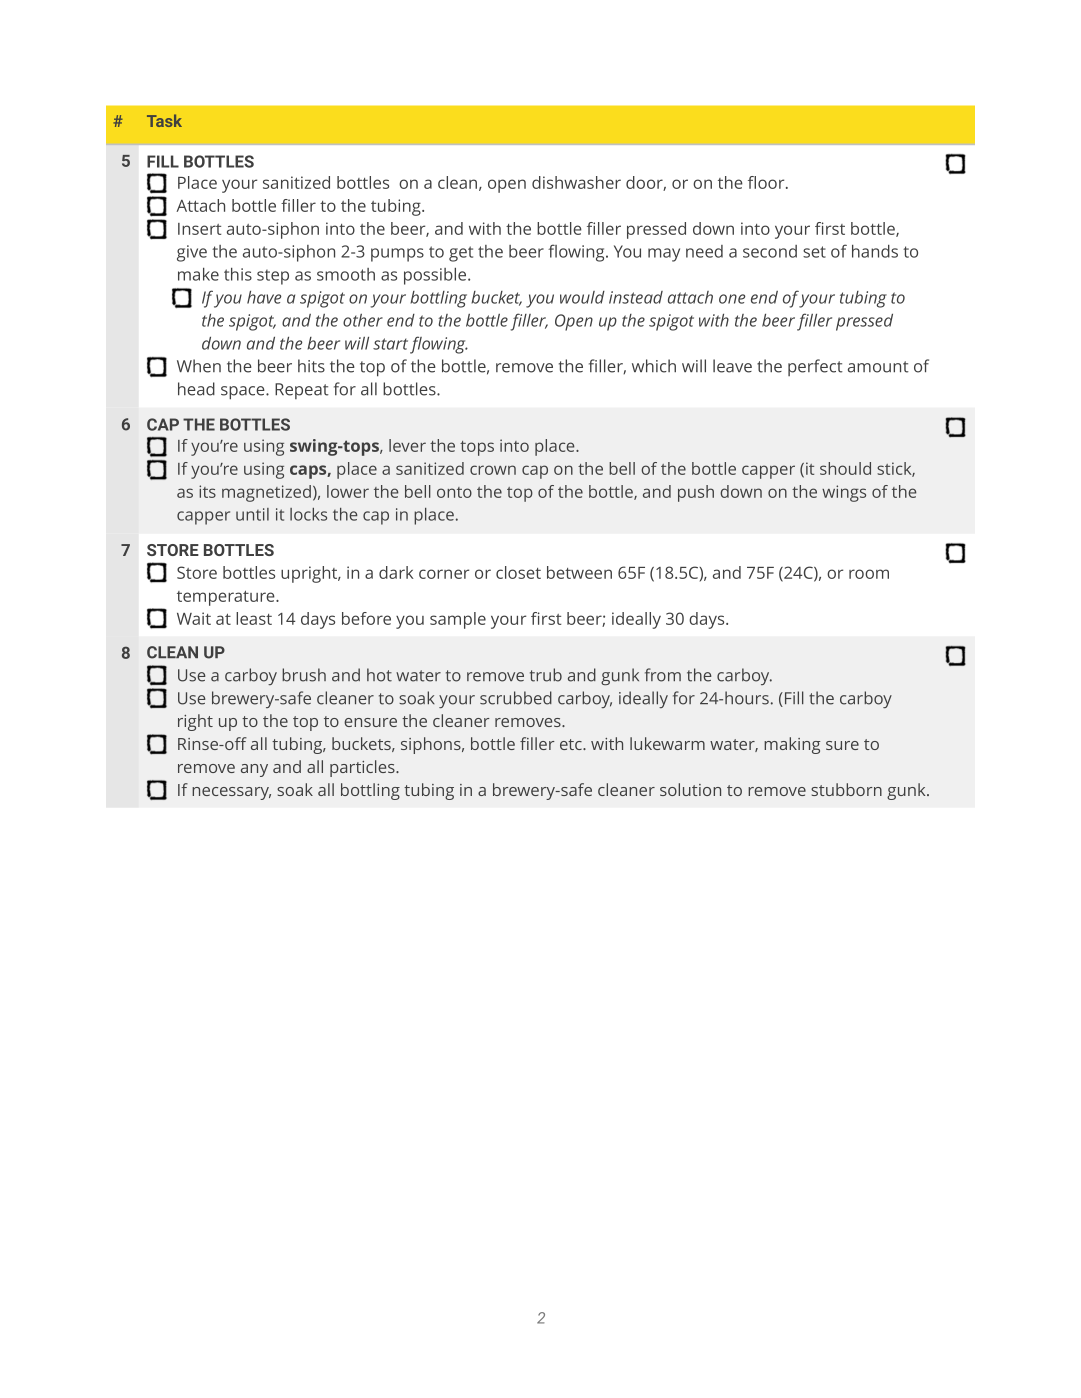 This screenshot has width=1081, height=1398. What do you see at coordinates (164, 120) in the screenshot?
I see `Task` at bounding box center [164, 120].
